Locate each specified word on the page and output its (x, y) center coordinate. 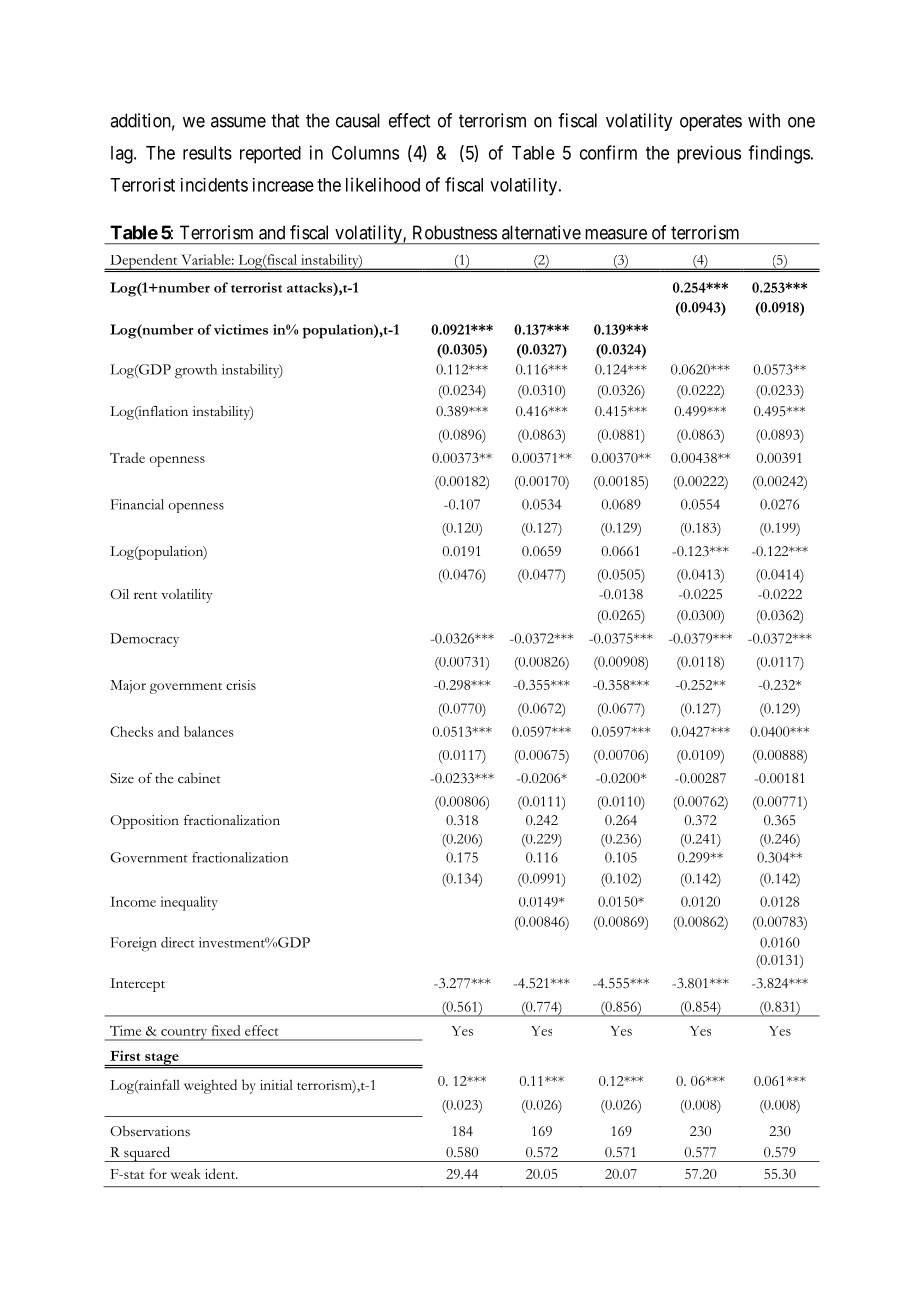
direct (178, 942)
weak (186, 1173)
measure (616, 234)
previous (709, 154)
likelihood (383, 184)
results (207, 153)
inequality (189, 903)
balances (208, 731)
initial (276, 1084)
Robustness (455, 232)
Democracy (144, 640)
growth (196, 371)
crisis (241, 685)
